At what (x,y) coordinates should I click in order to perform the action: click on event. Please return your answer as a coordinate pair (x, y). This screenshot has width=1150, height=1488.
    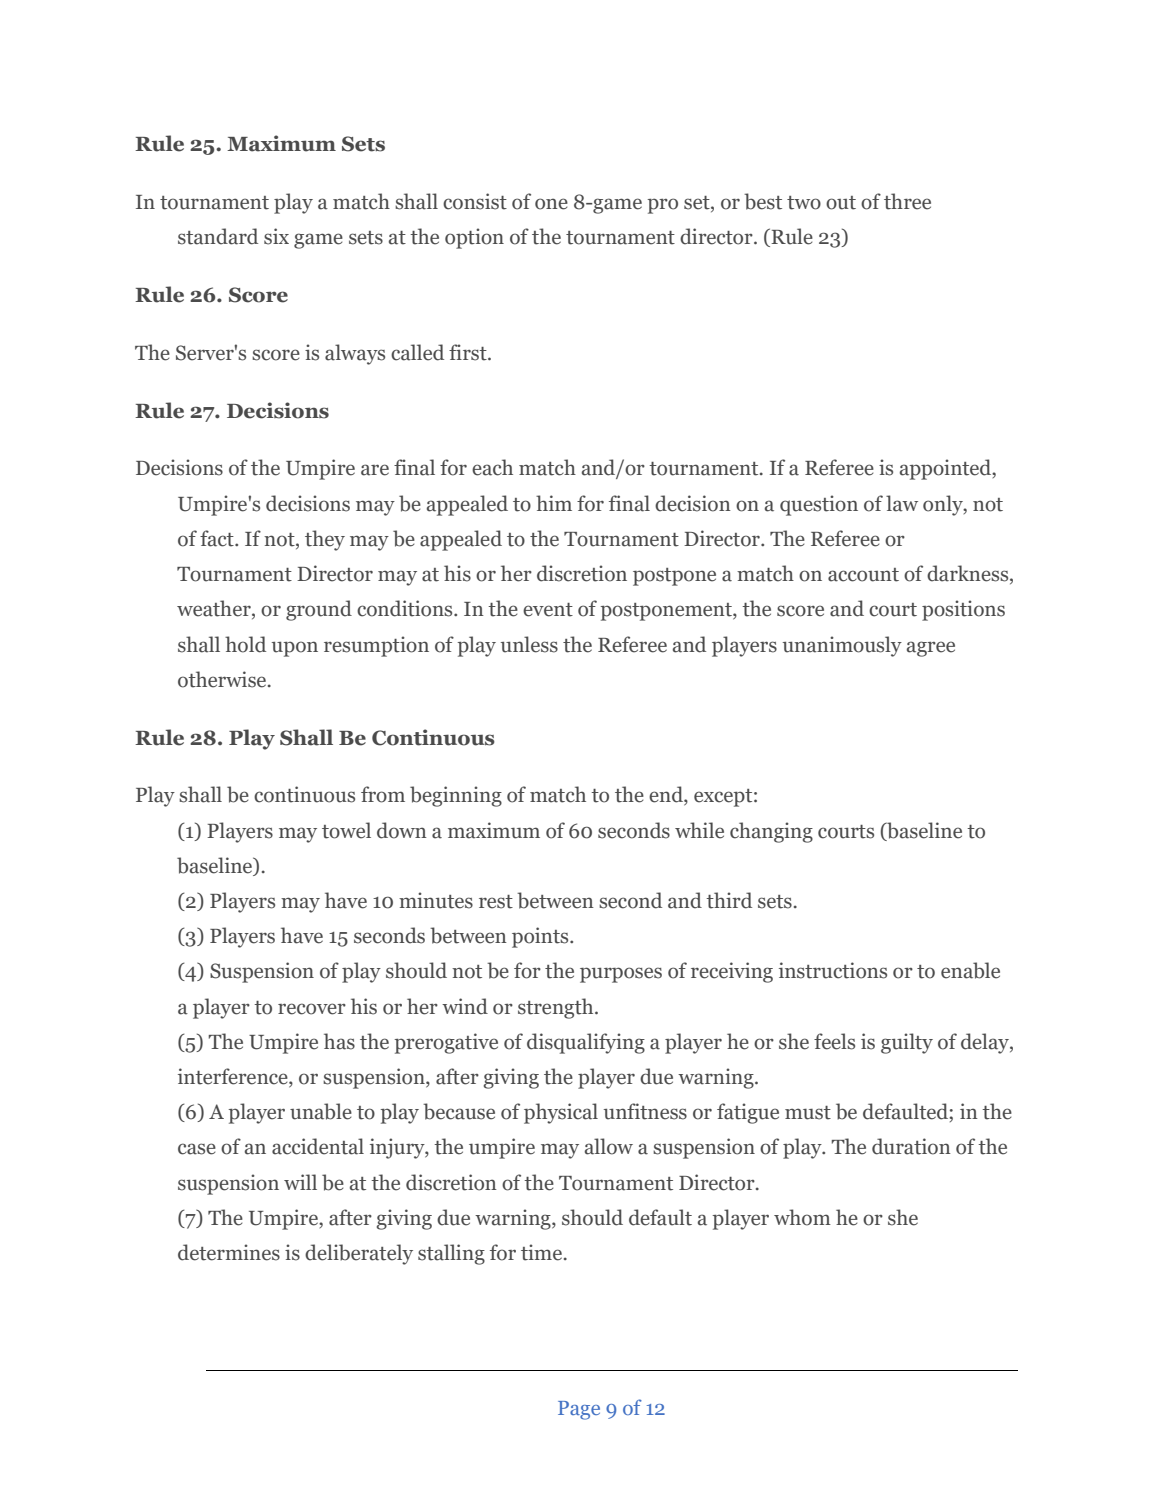
    Looking at the image, I should click on (548, 610).
